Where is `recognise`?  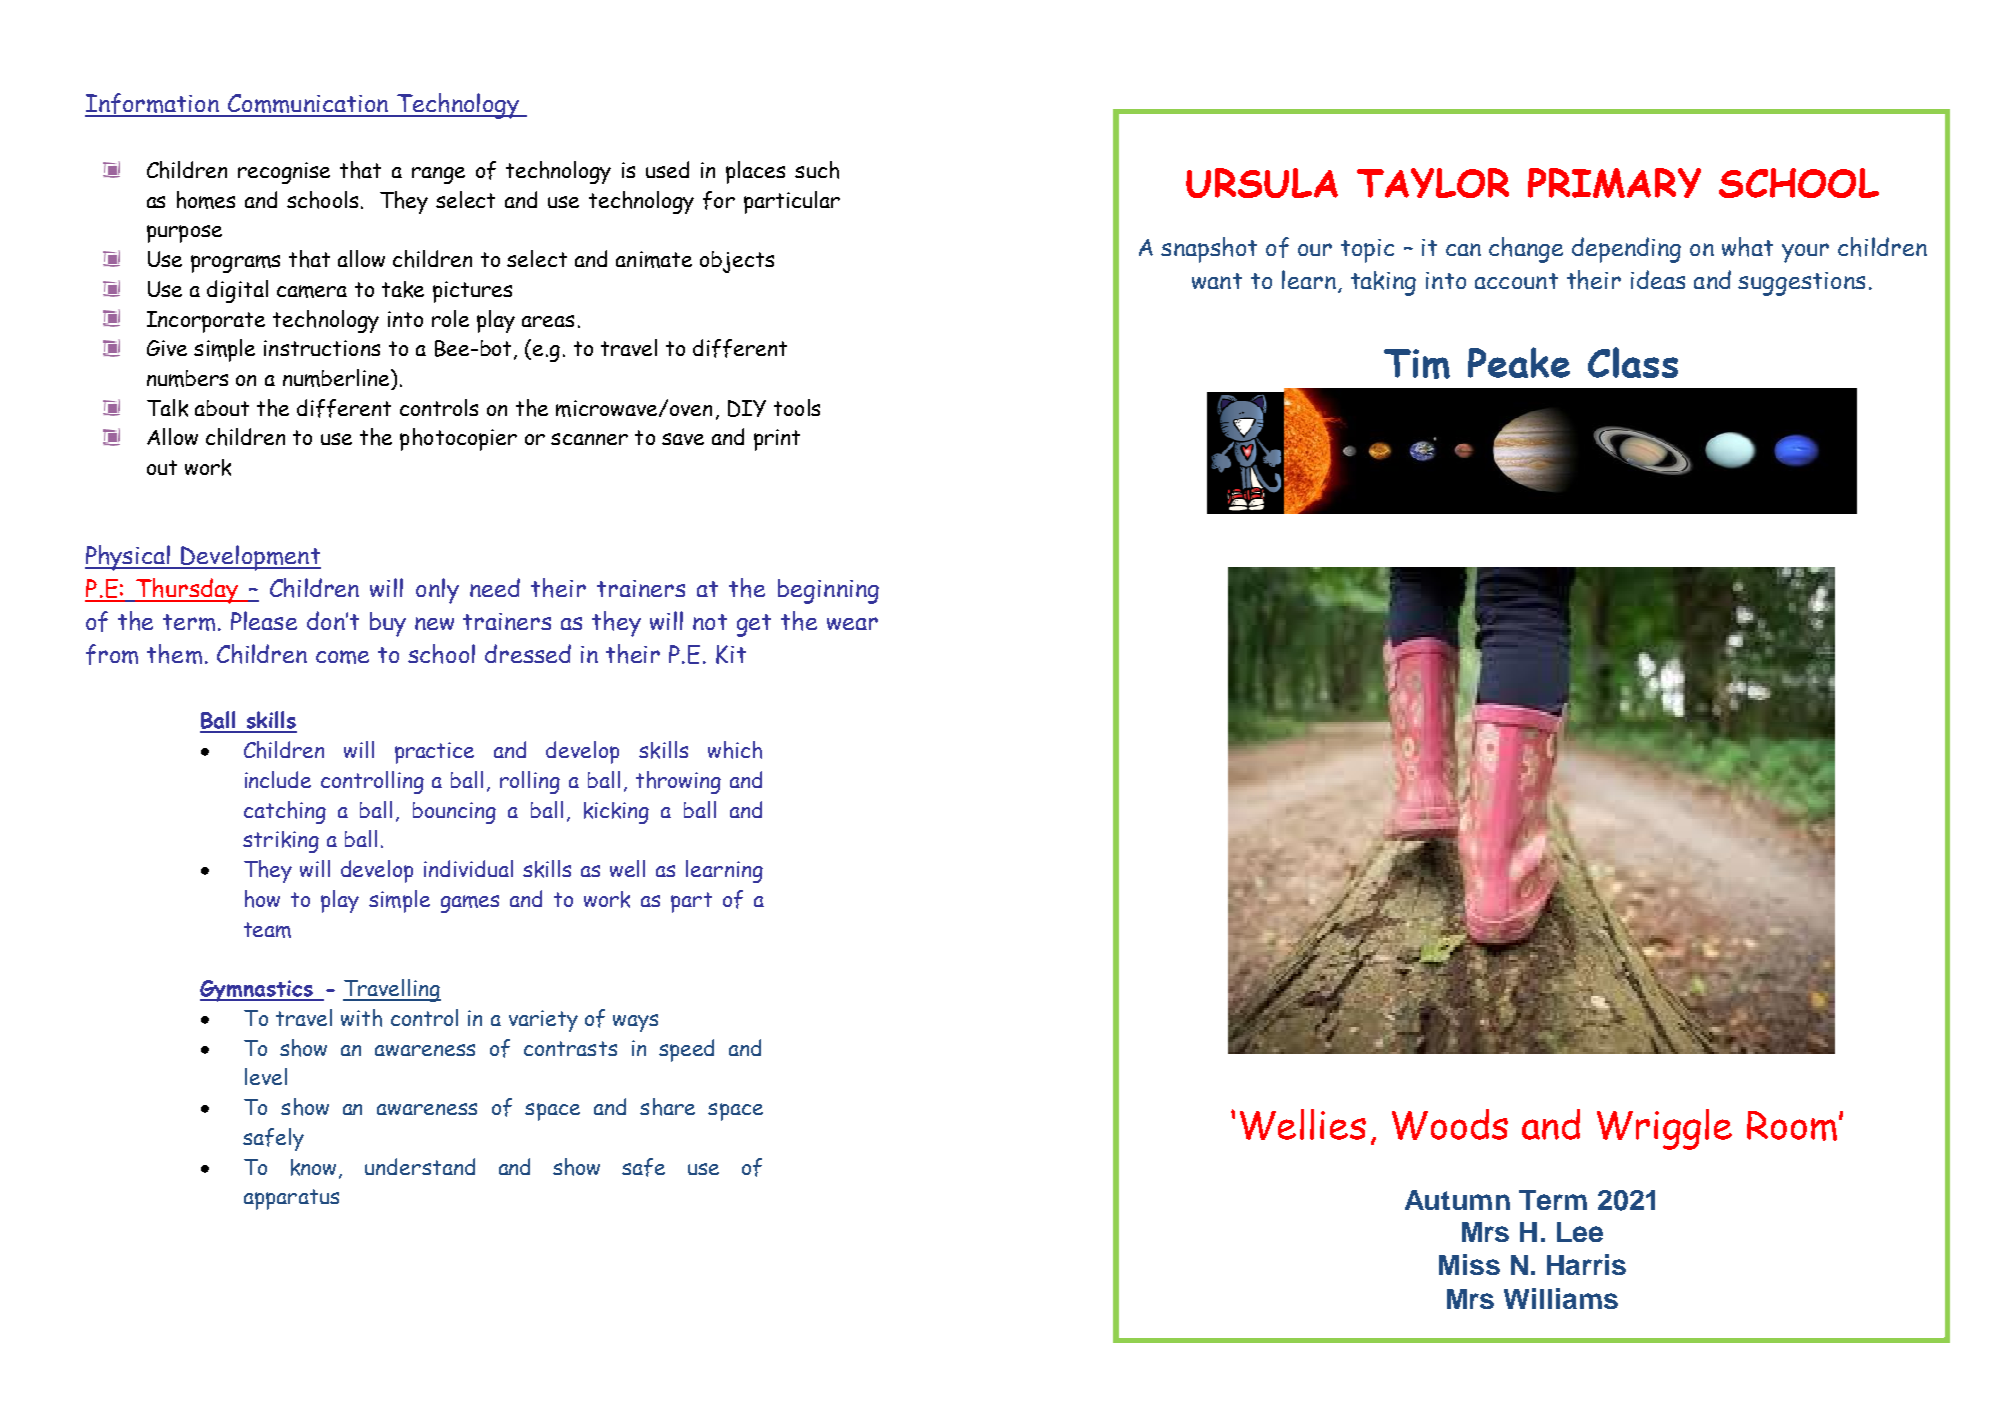 recognise is located at coordinates (284, 173).
